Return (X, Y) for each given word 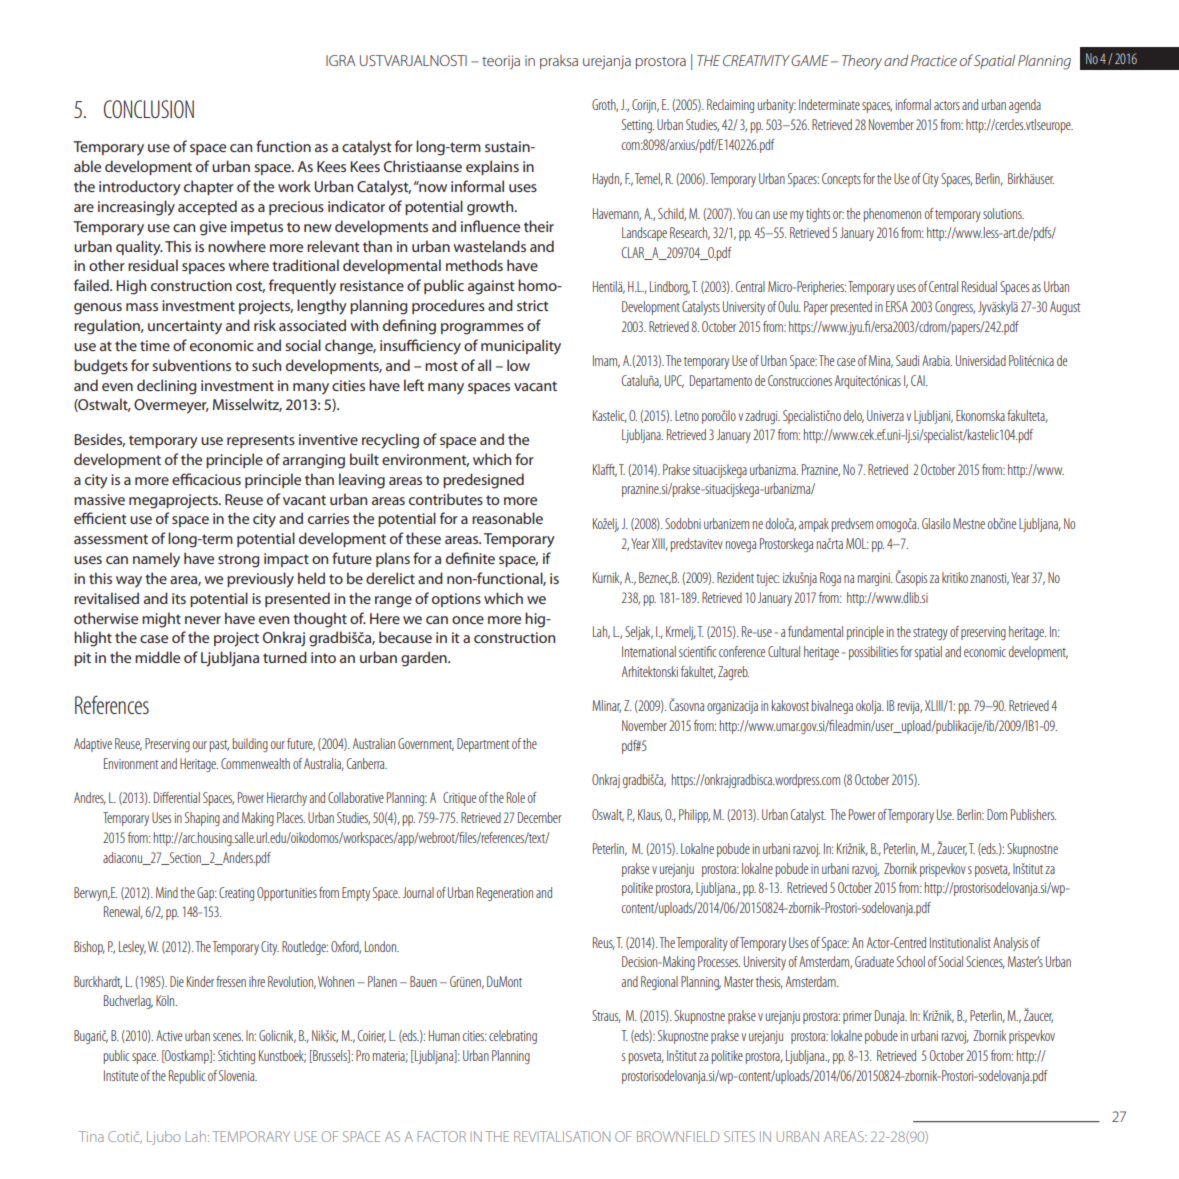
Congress (955, 308)
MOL (857, 543)
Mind (167, 892)
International (649, 651)
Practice (934, 60)
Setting (638, 126)
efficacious (206, 479)
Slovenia (238, 1075)
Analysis (1010, 944)
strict (532, 305)
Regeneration (505, 894)
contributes (446, 499)
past (219, 746)
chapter (209, 187)
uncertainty (185, 327)
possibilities (873, 653)
